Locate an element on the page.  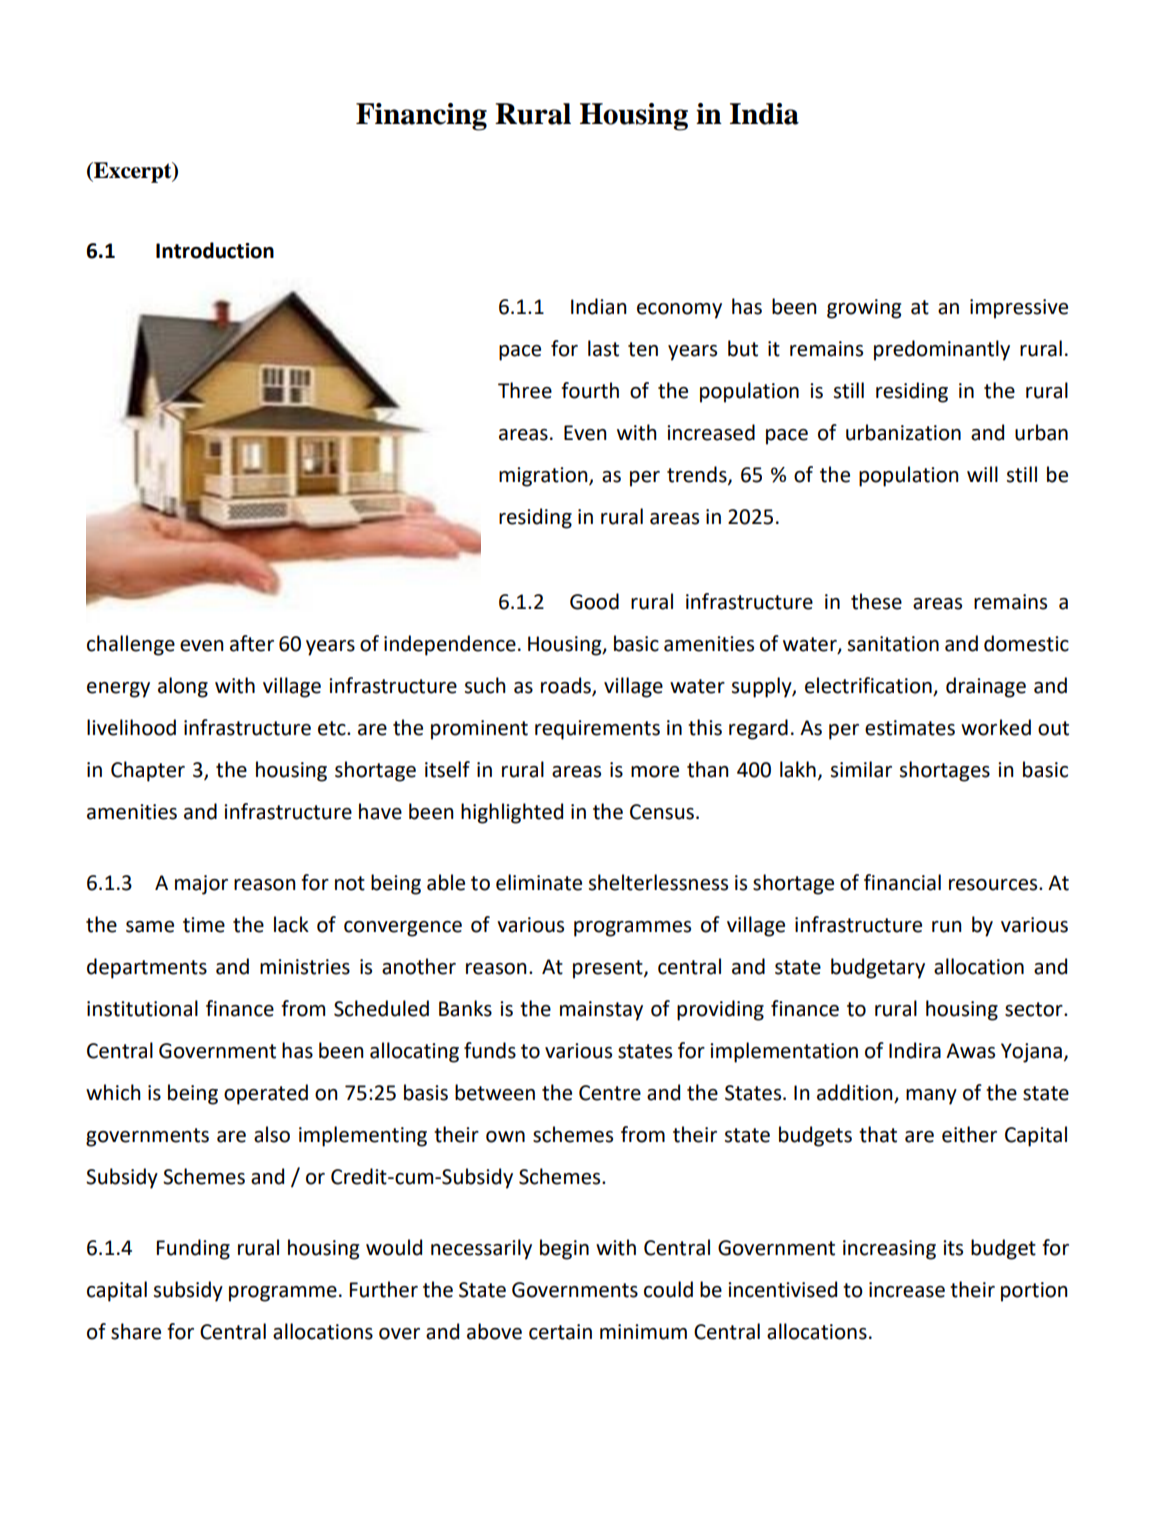
eliminate is located at coordinates (539, 882).
